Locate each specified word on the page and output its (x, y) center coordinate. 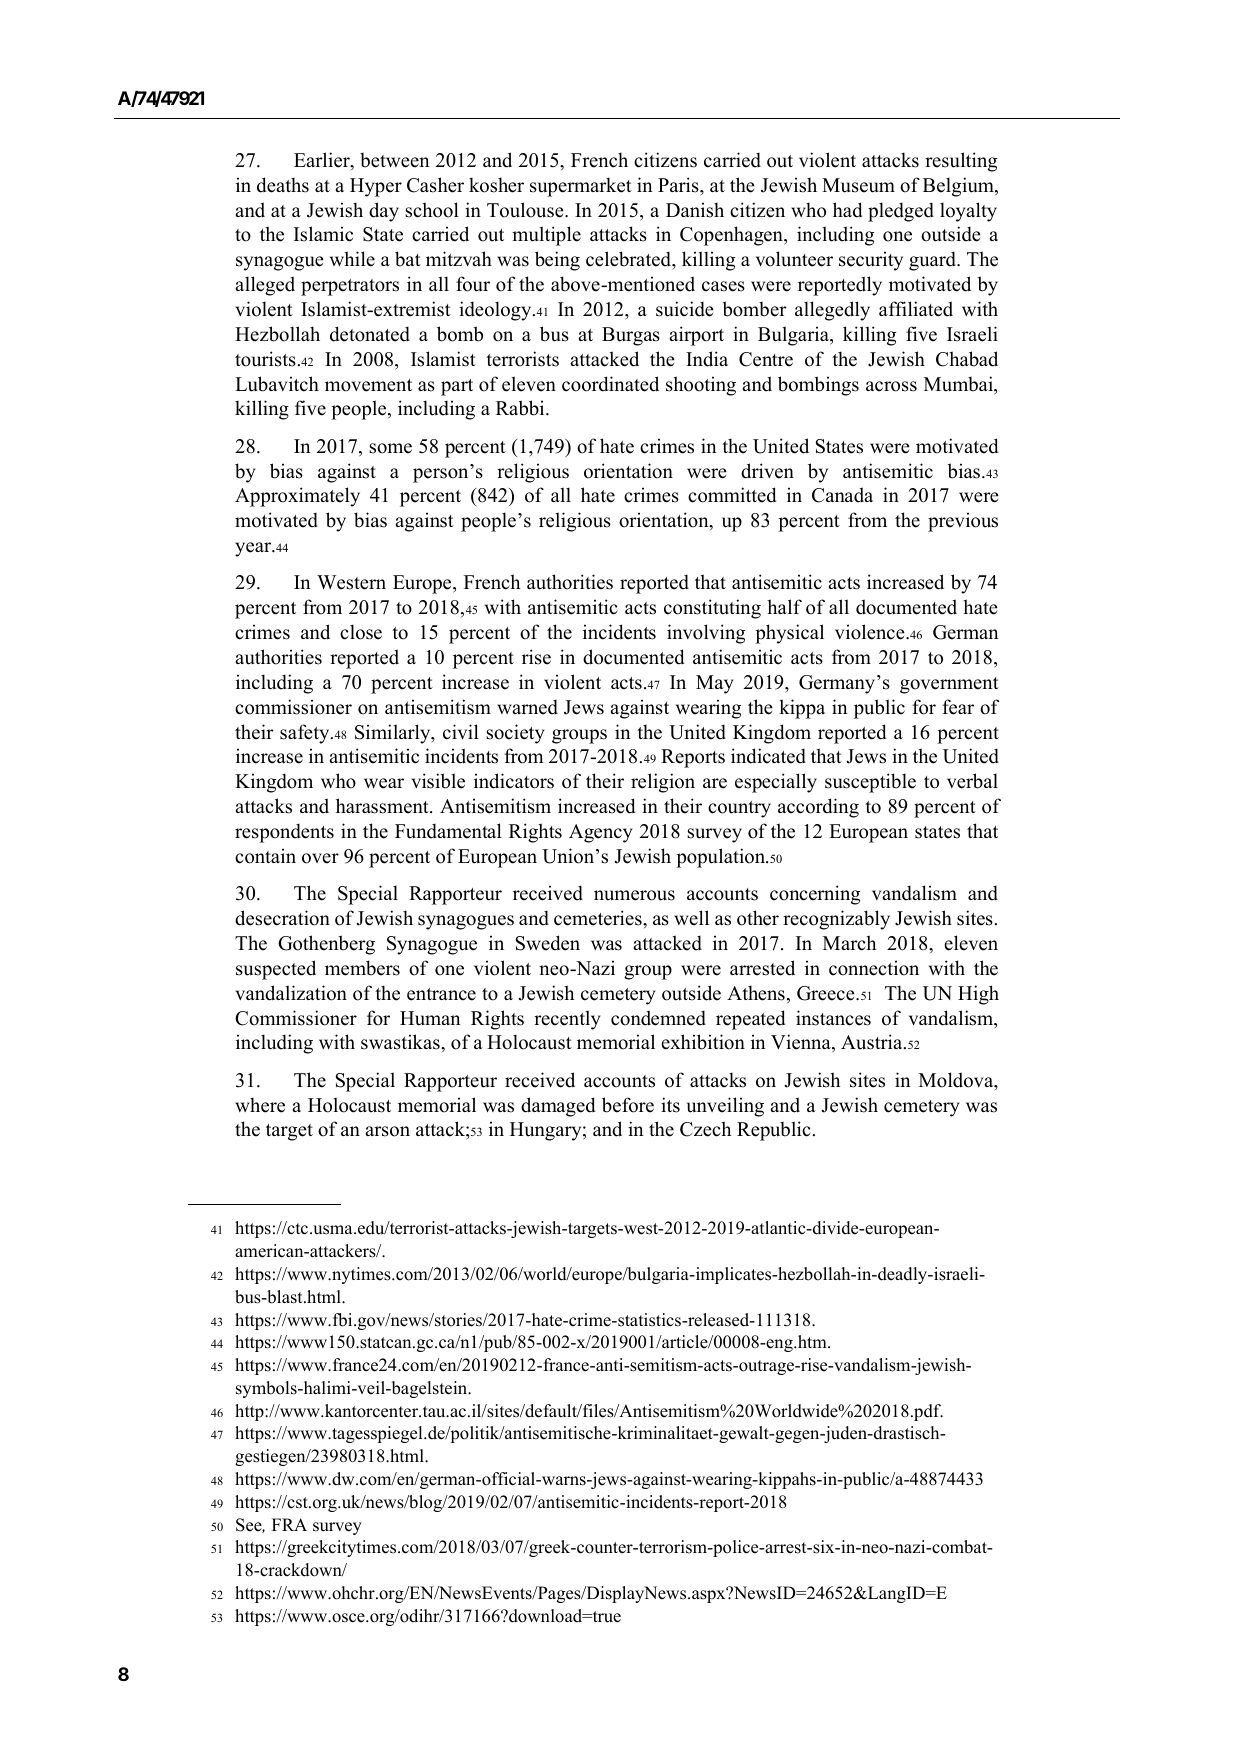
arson (387, 1131)
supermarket (581, 187)
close (361, 632)
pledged (901, 212)
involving (706, 634)
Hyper (376, 187)
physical (789, 634)
